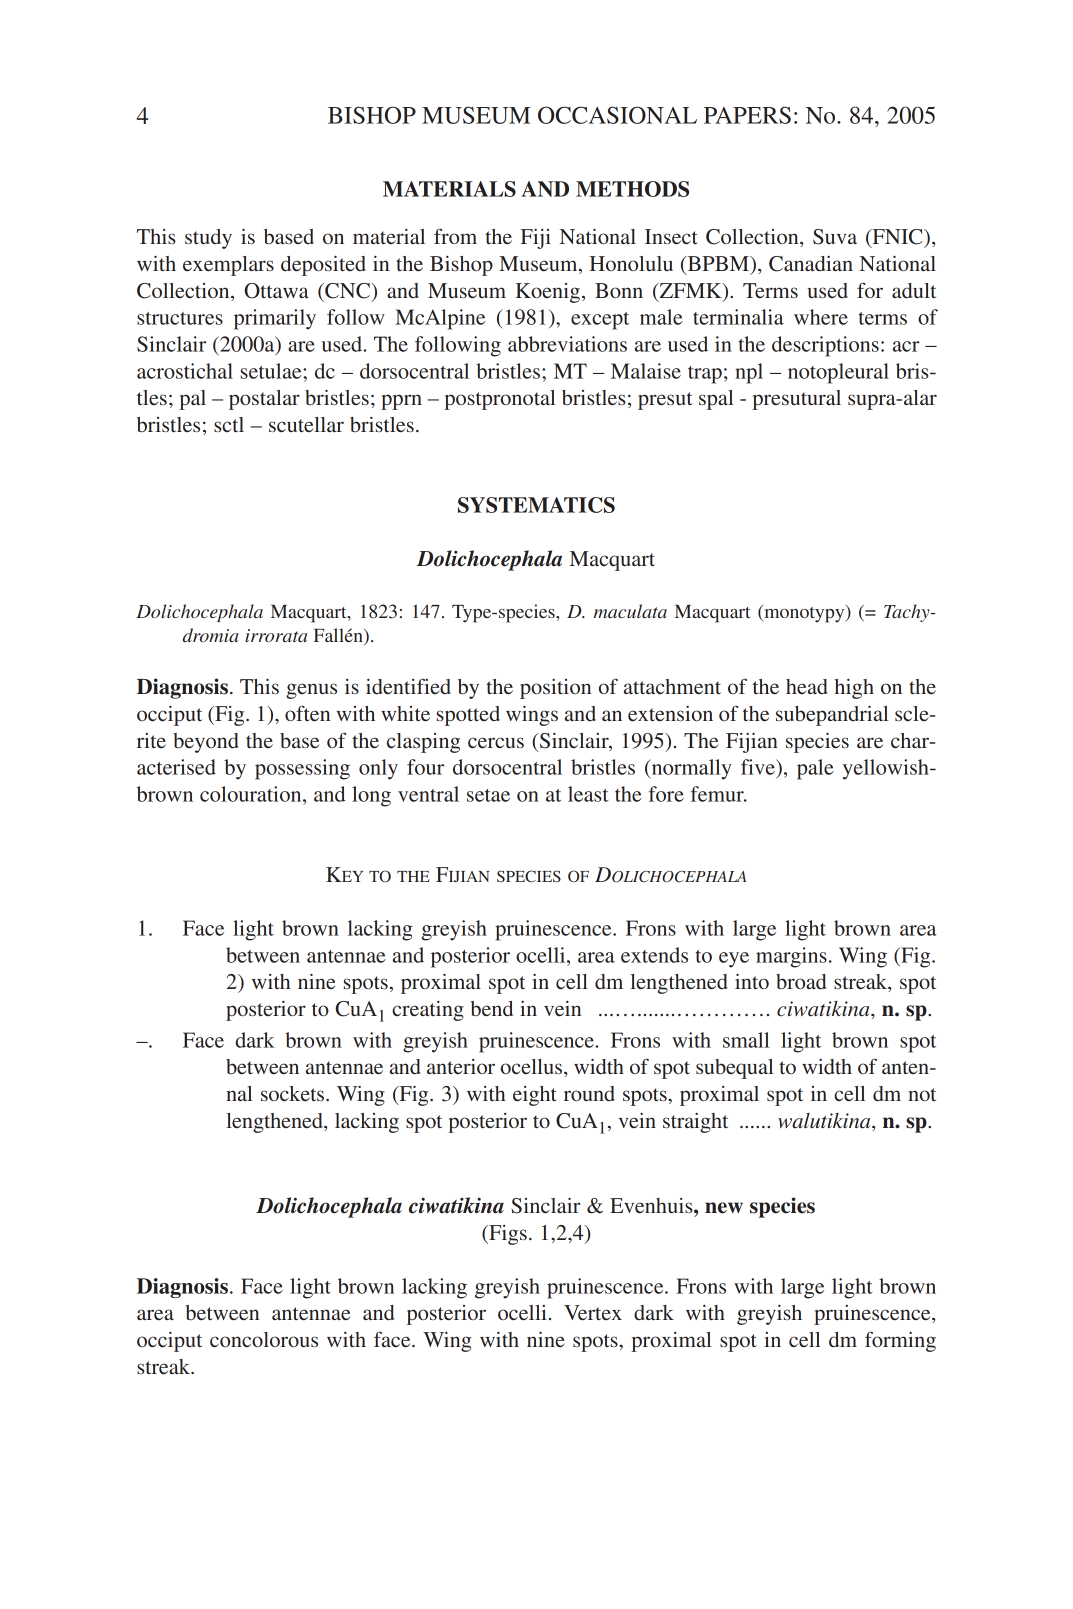  What do you see at coordinates (593, 1313) in the screenshot?
I see `Vertex` at bounding box center [593, 1313].
